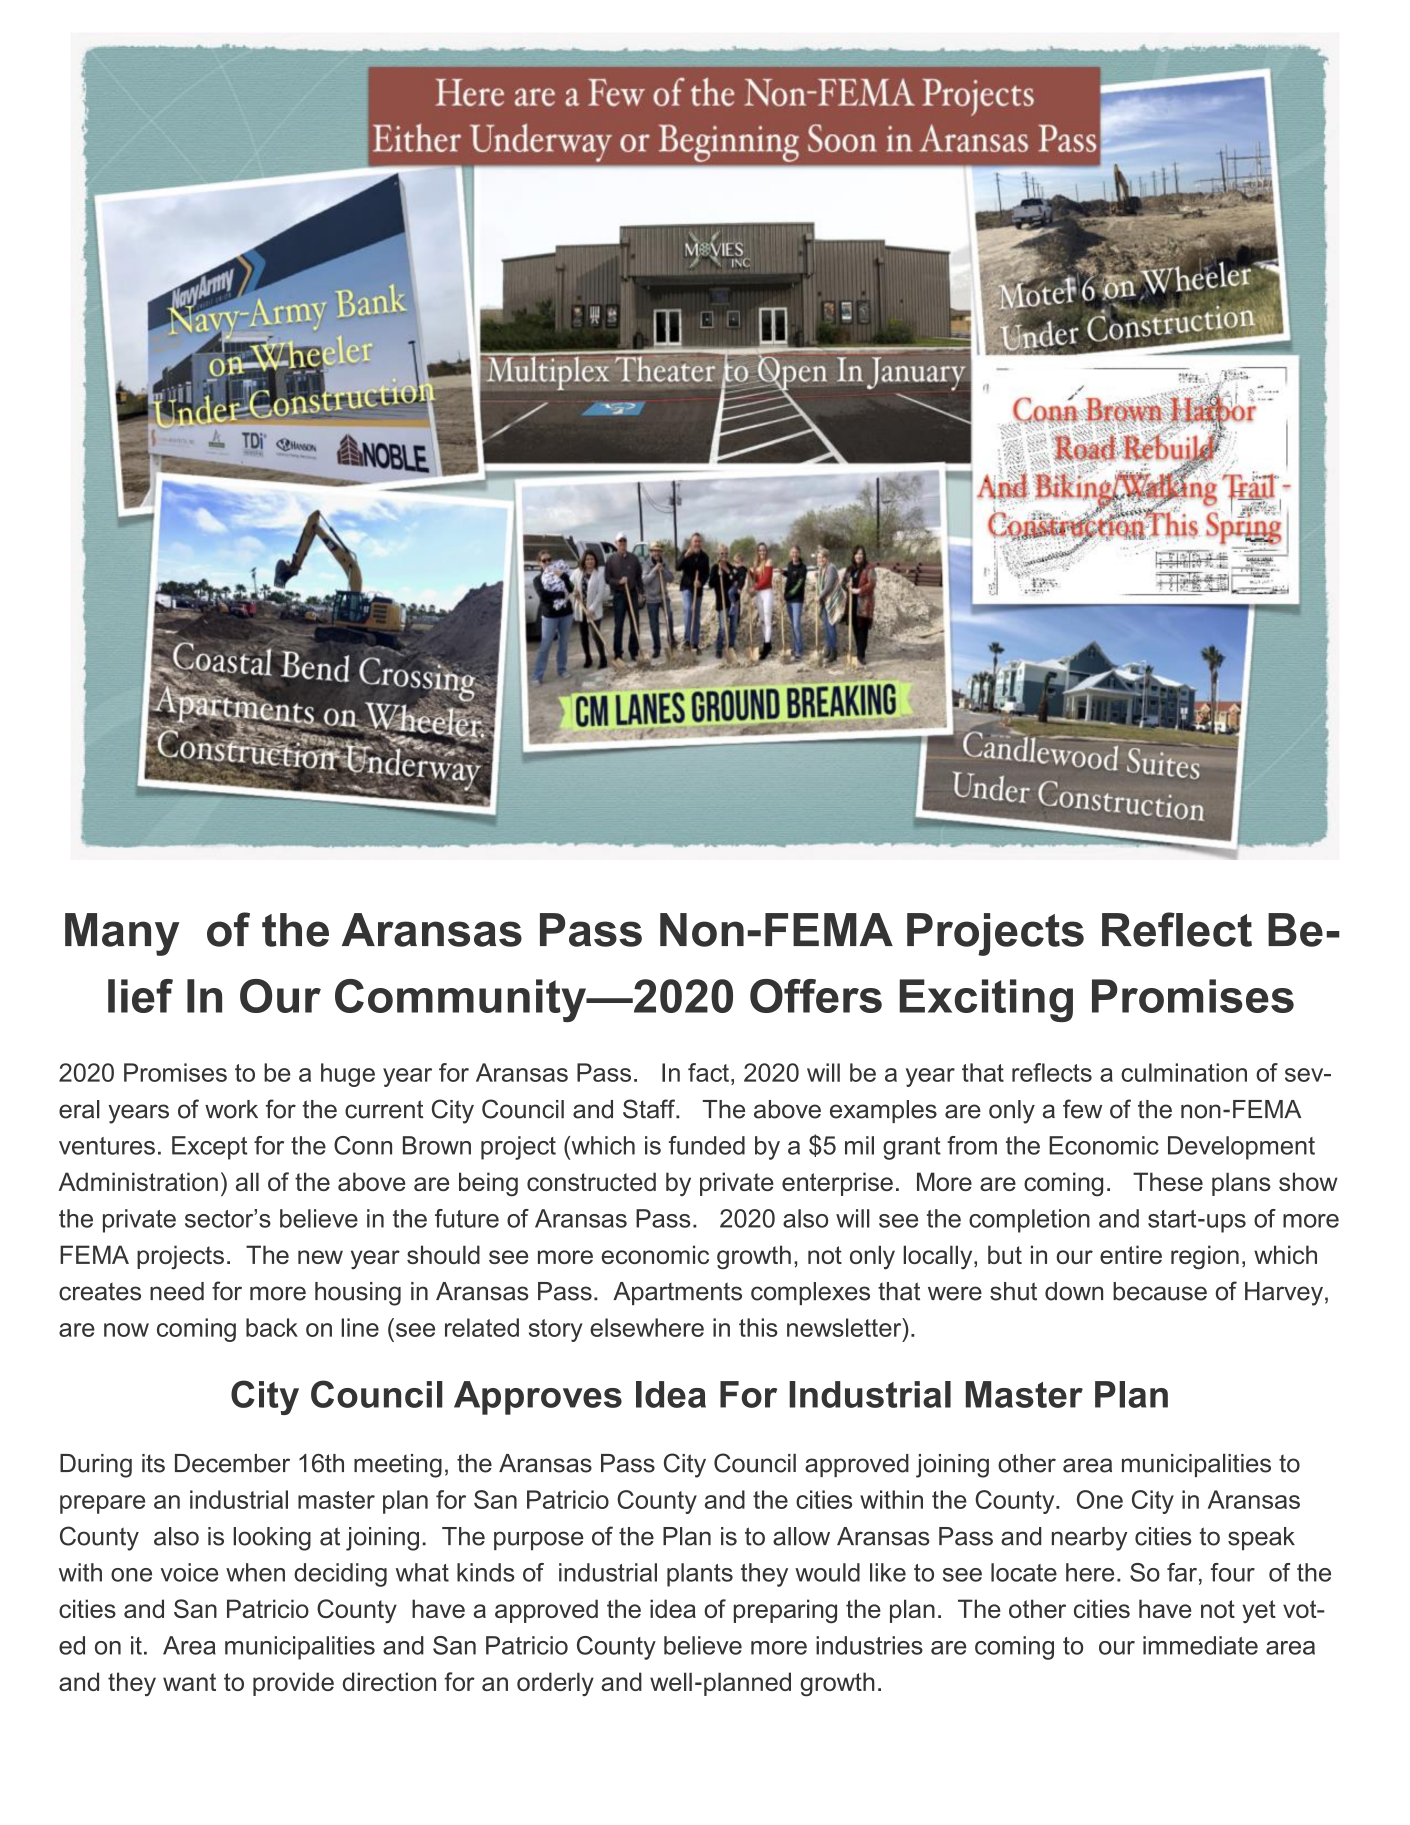  What do you see at coordinates (986, 1000) in the screenshot?
I see `Exciting` at bounding box center [986, 1000].
